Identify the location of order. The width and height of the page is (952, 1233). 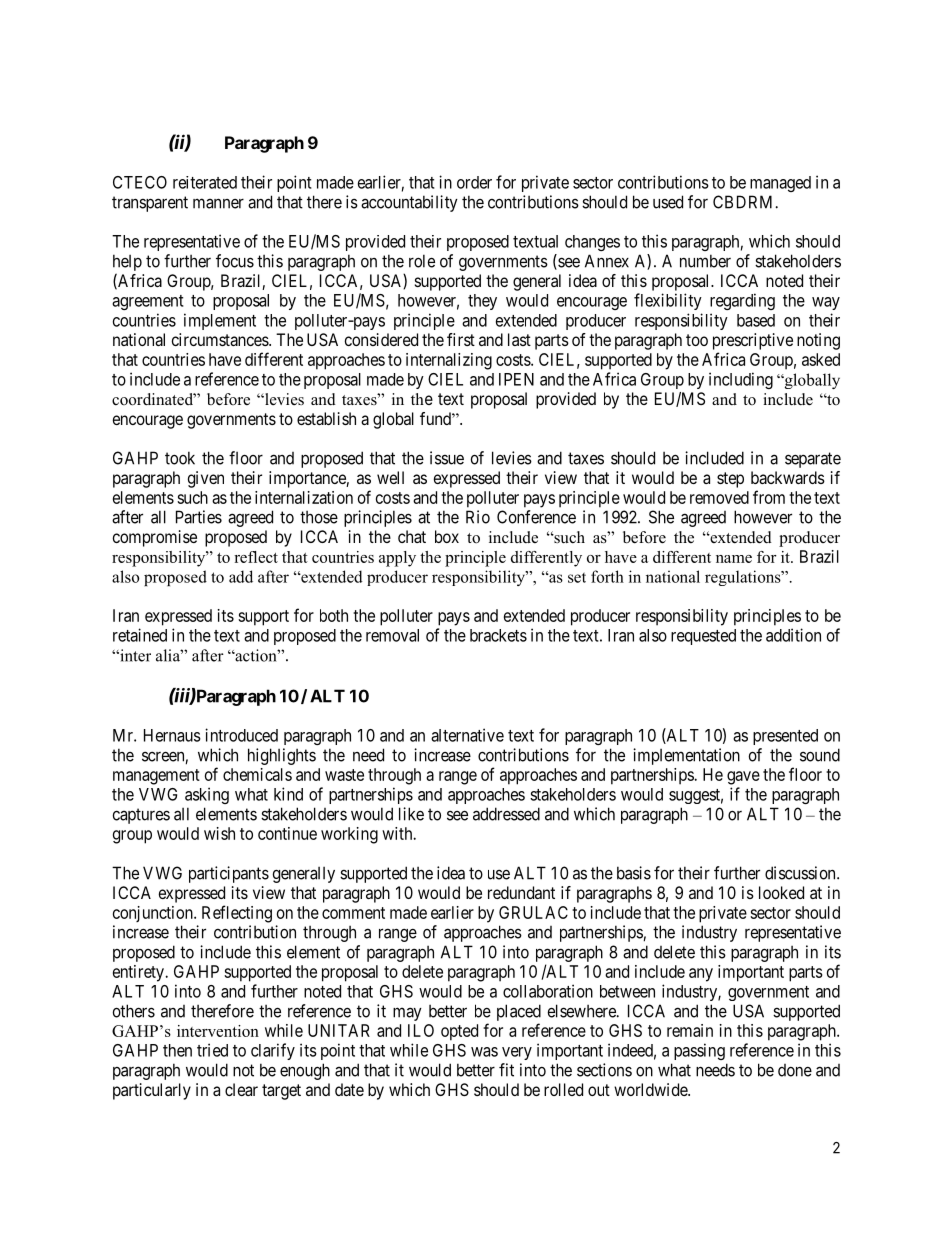
(474, 182).
